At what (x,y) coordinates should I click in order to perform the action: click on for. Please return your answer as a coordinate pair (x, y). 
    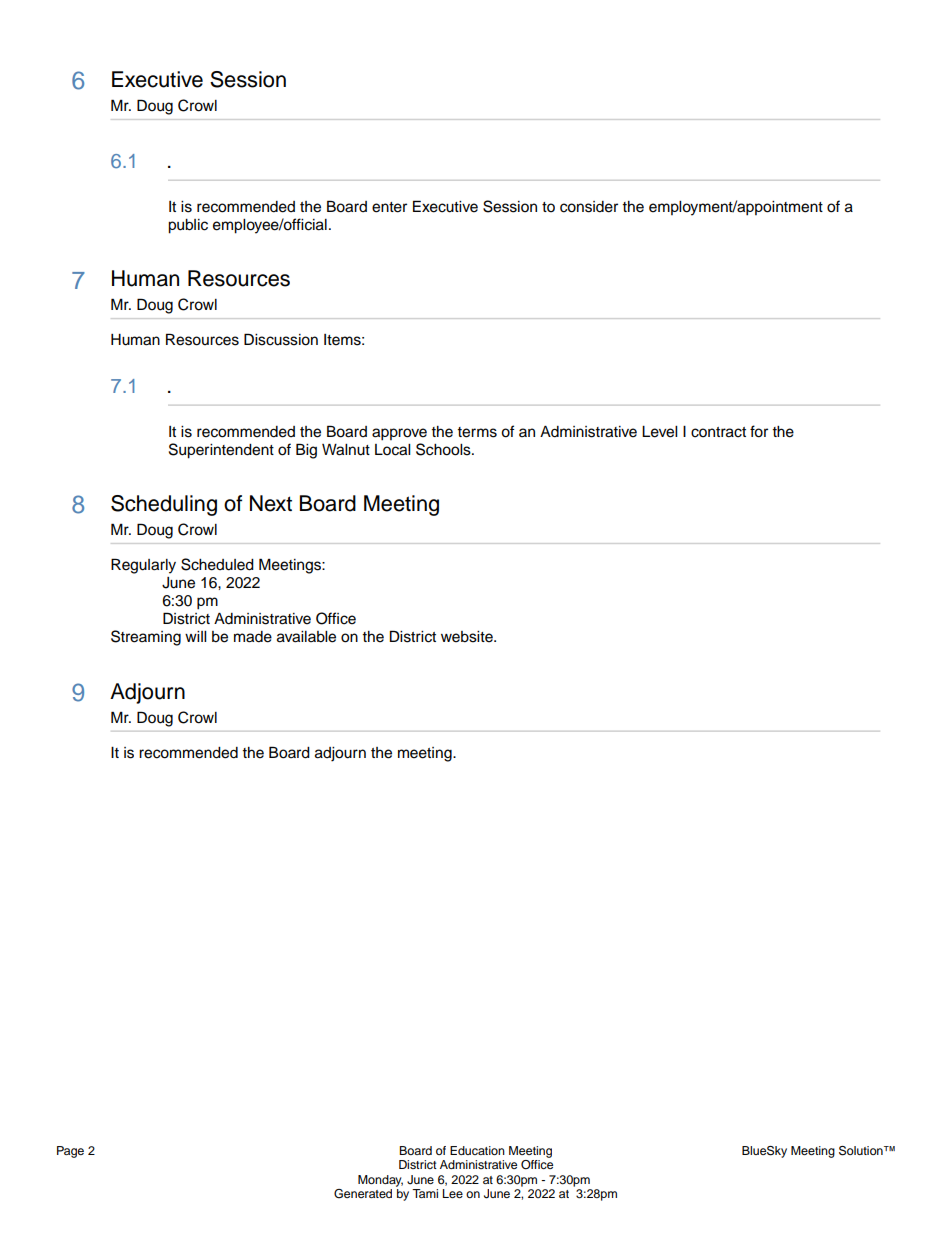
    Looking at the image, I should click on (759, 431).
